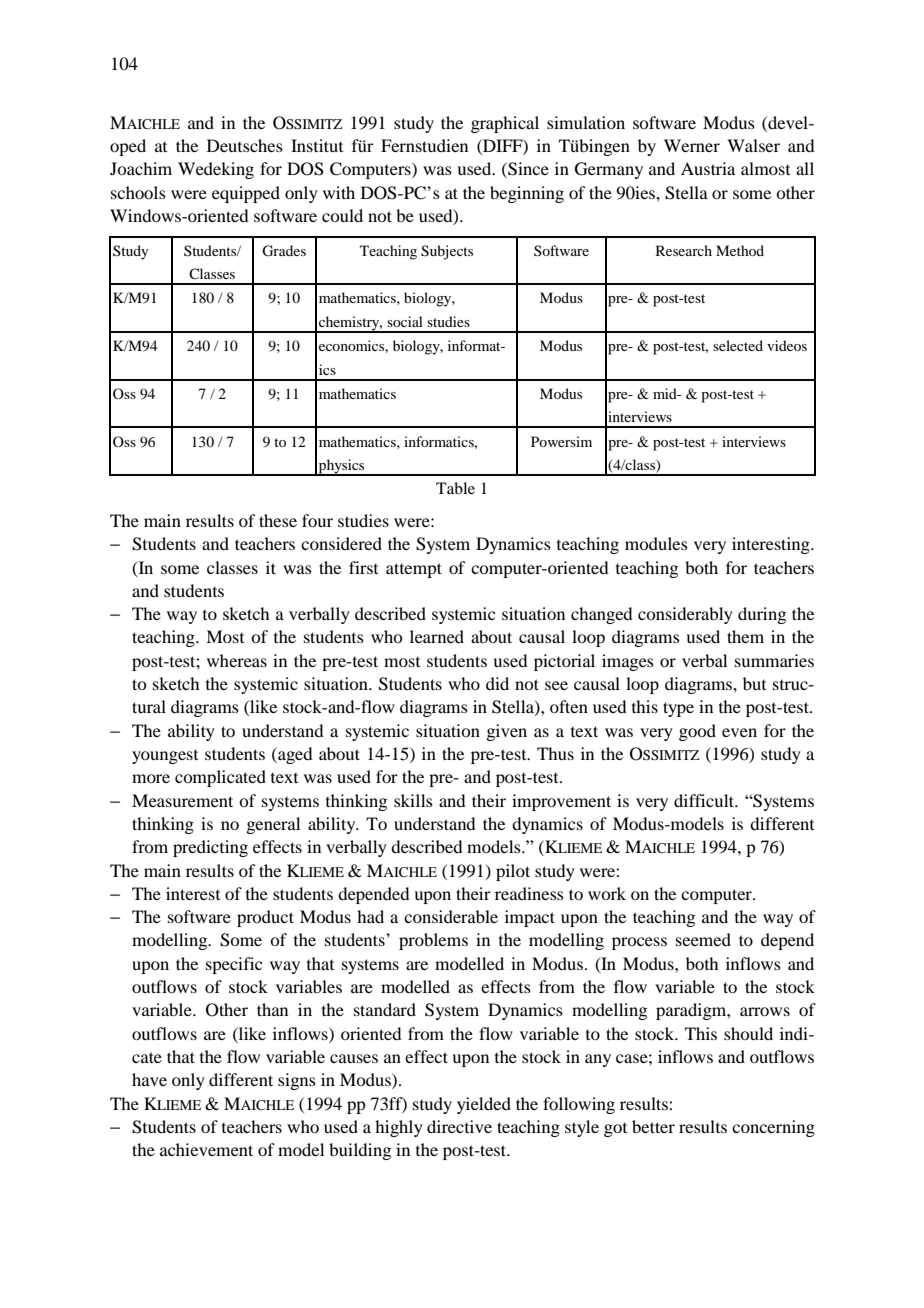 The image size is (924, 1308). What do you see at coordinates (505, 124) in the document?
I see `graphical` at bounding box center [505, 124].
